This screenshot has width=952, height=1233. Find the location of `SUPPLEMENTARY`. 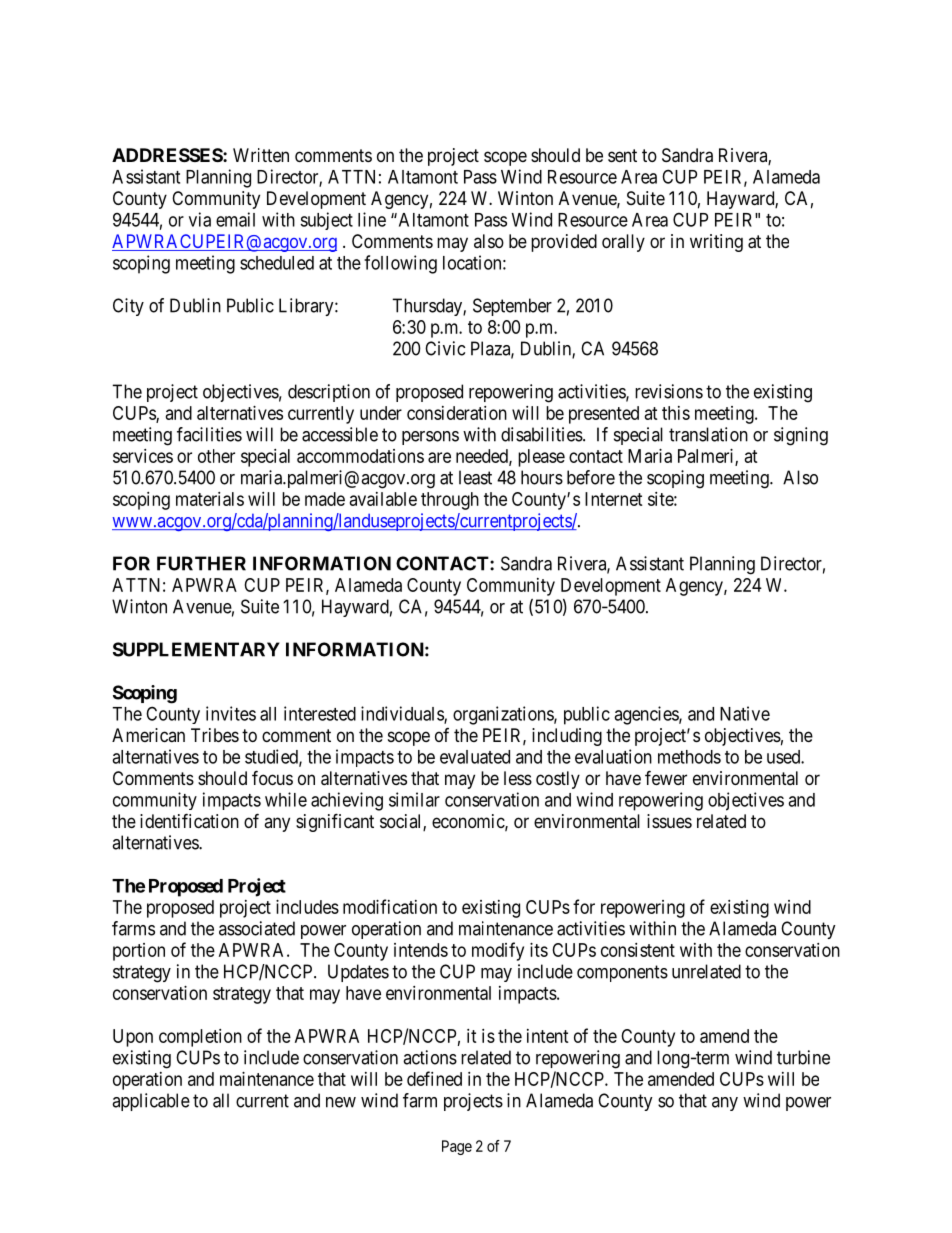

SUPPLEMENTARY is located at coordinates (196, 649).
